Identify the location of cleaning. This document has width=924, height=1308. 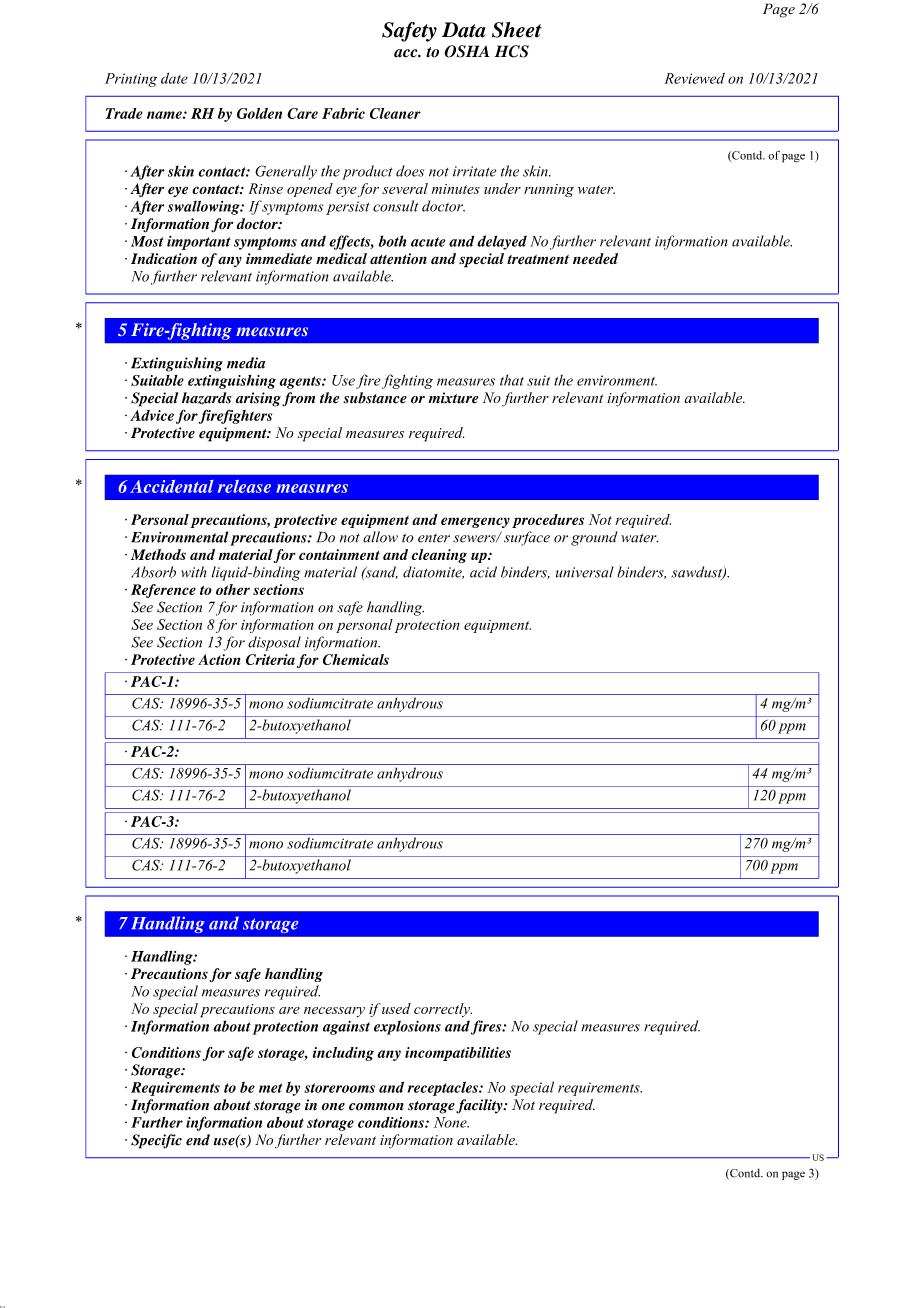
(439, 556).
